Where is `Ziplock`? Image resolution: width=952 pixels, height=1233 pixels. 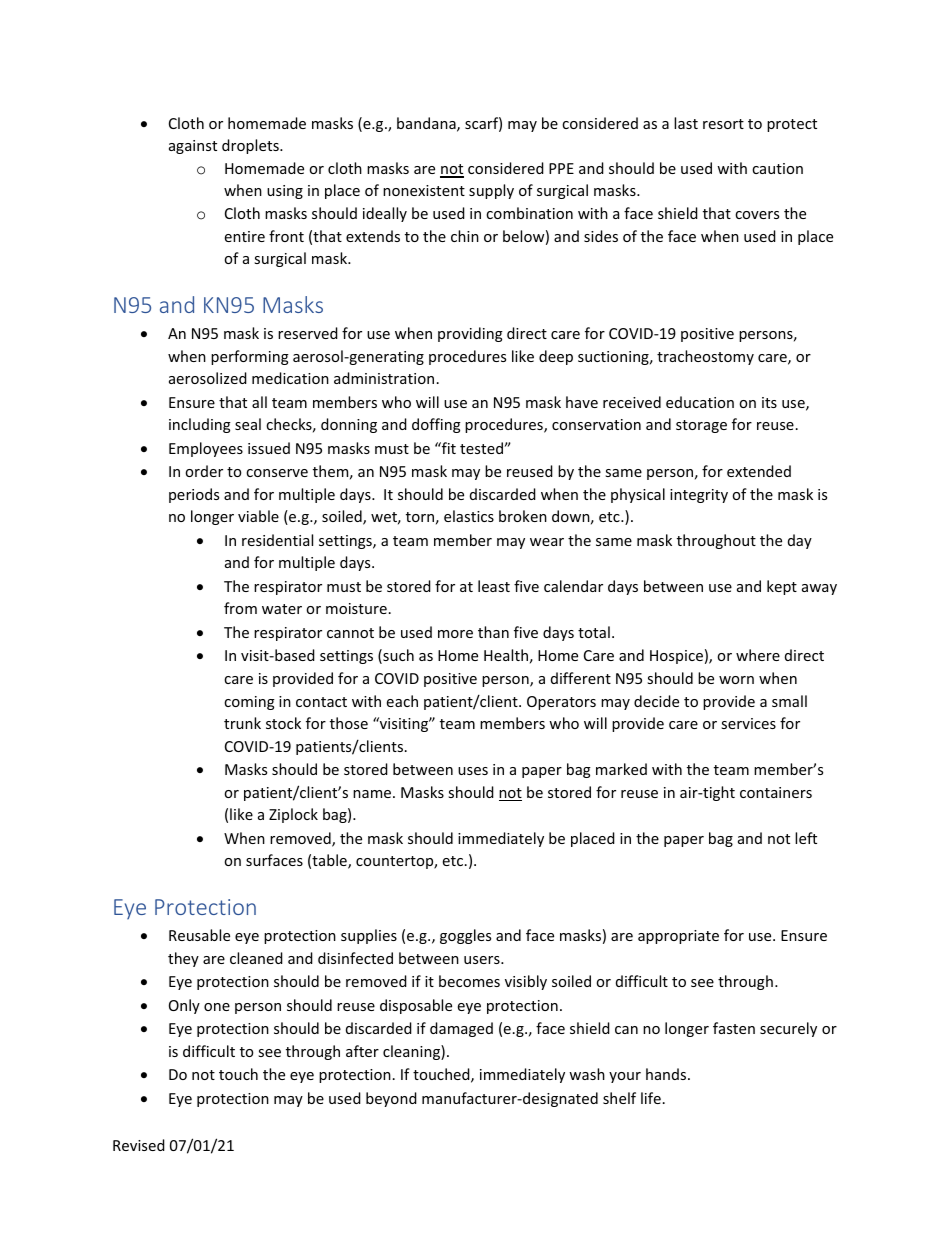
Ziplock is located at coordinates (293, 815).
